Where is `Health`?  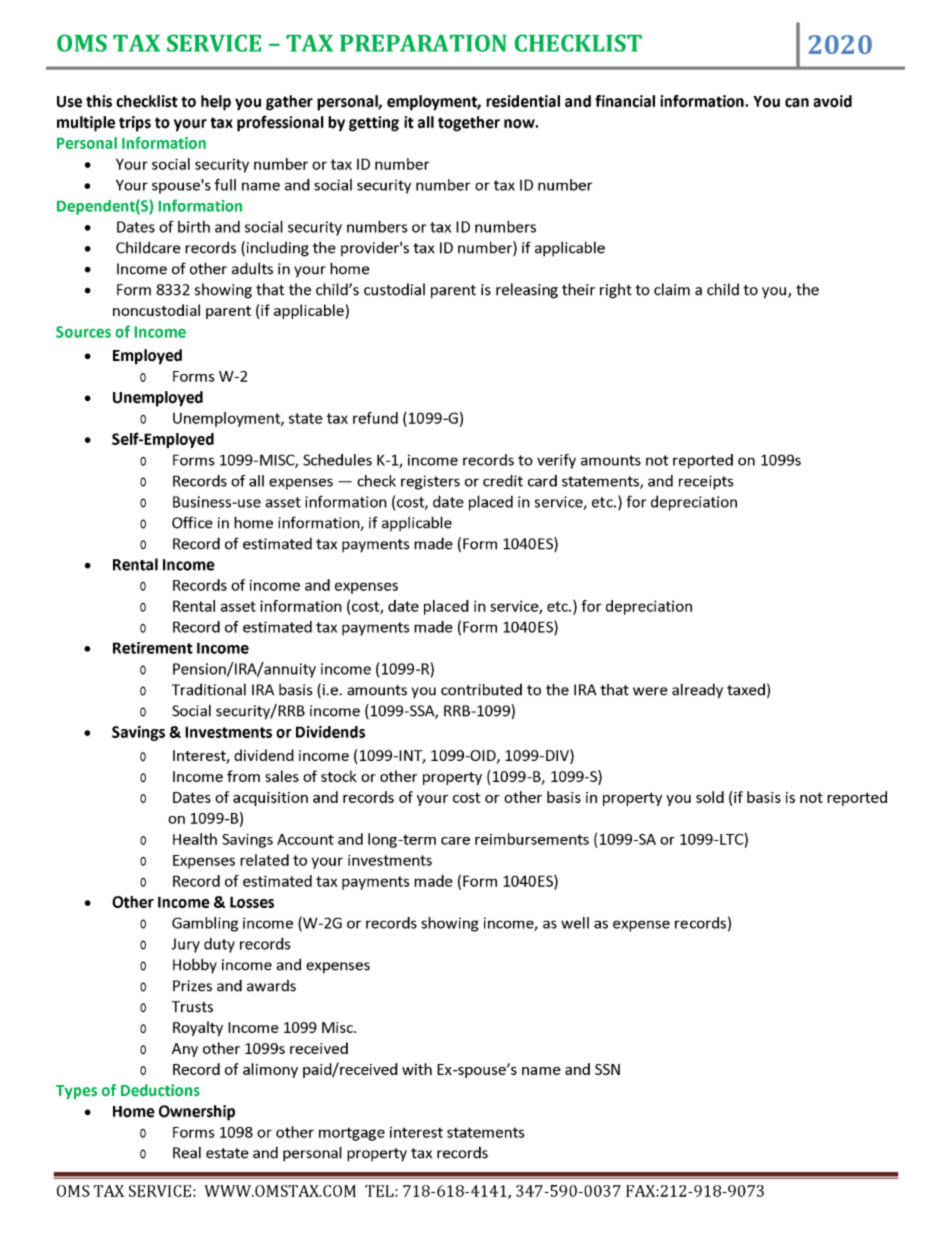 Health is located at coordinates (195, 839).
